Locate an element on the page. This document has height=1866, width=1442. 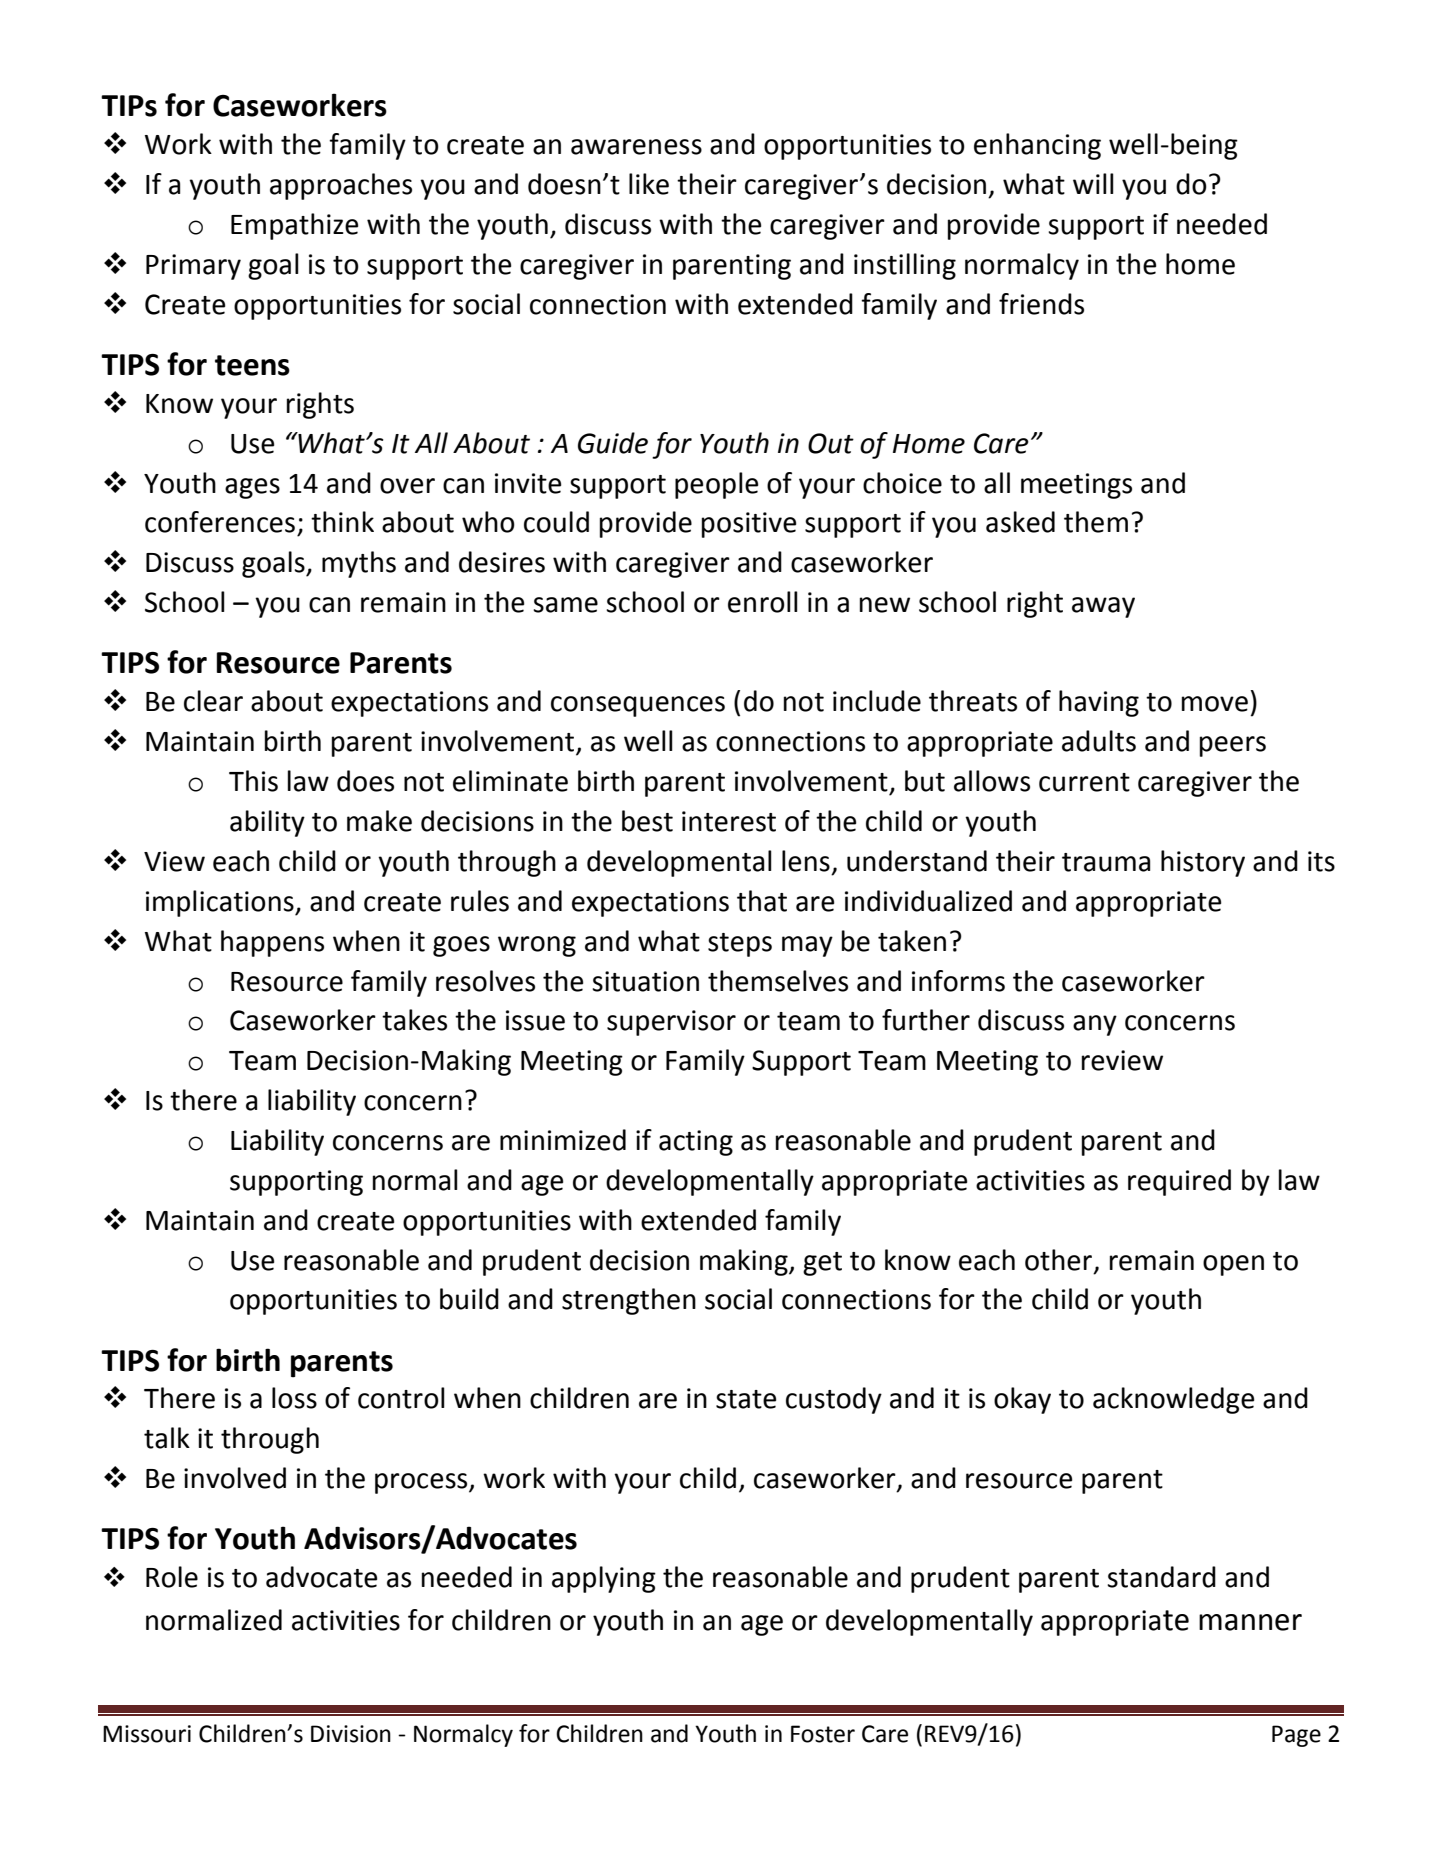
build is located at coordinates (469, 1299).
